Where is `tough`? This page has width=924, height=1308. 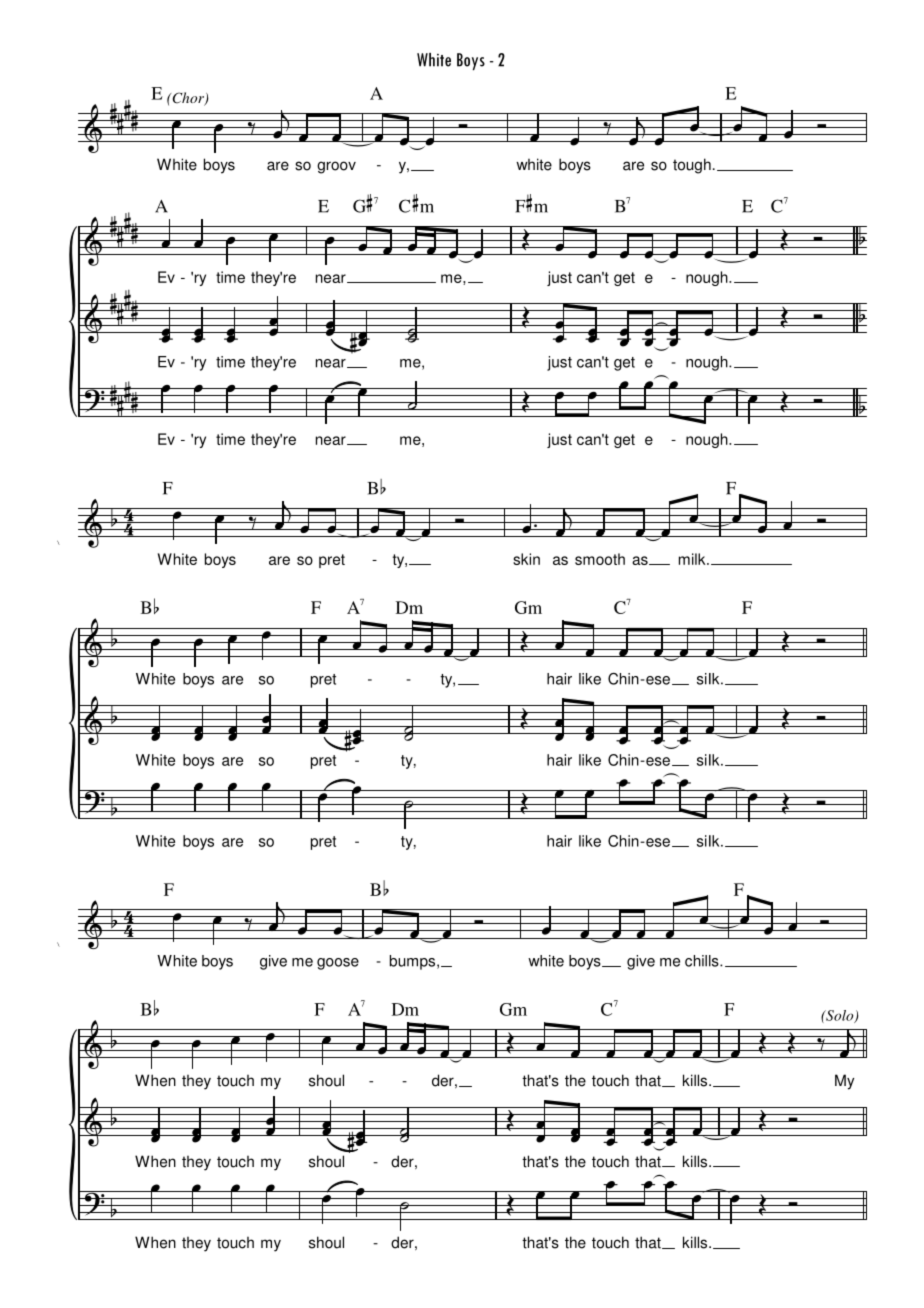 tough is located at coordinates (692, 166).
